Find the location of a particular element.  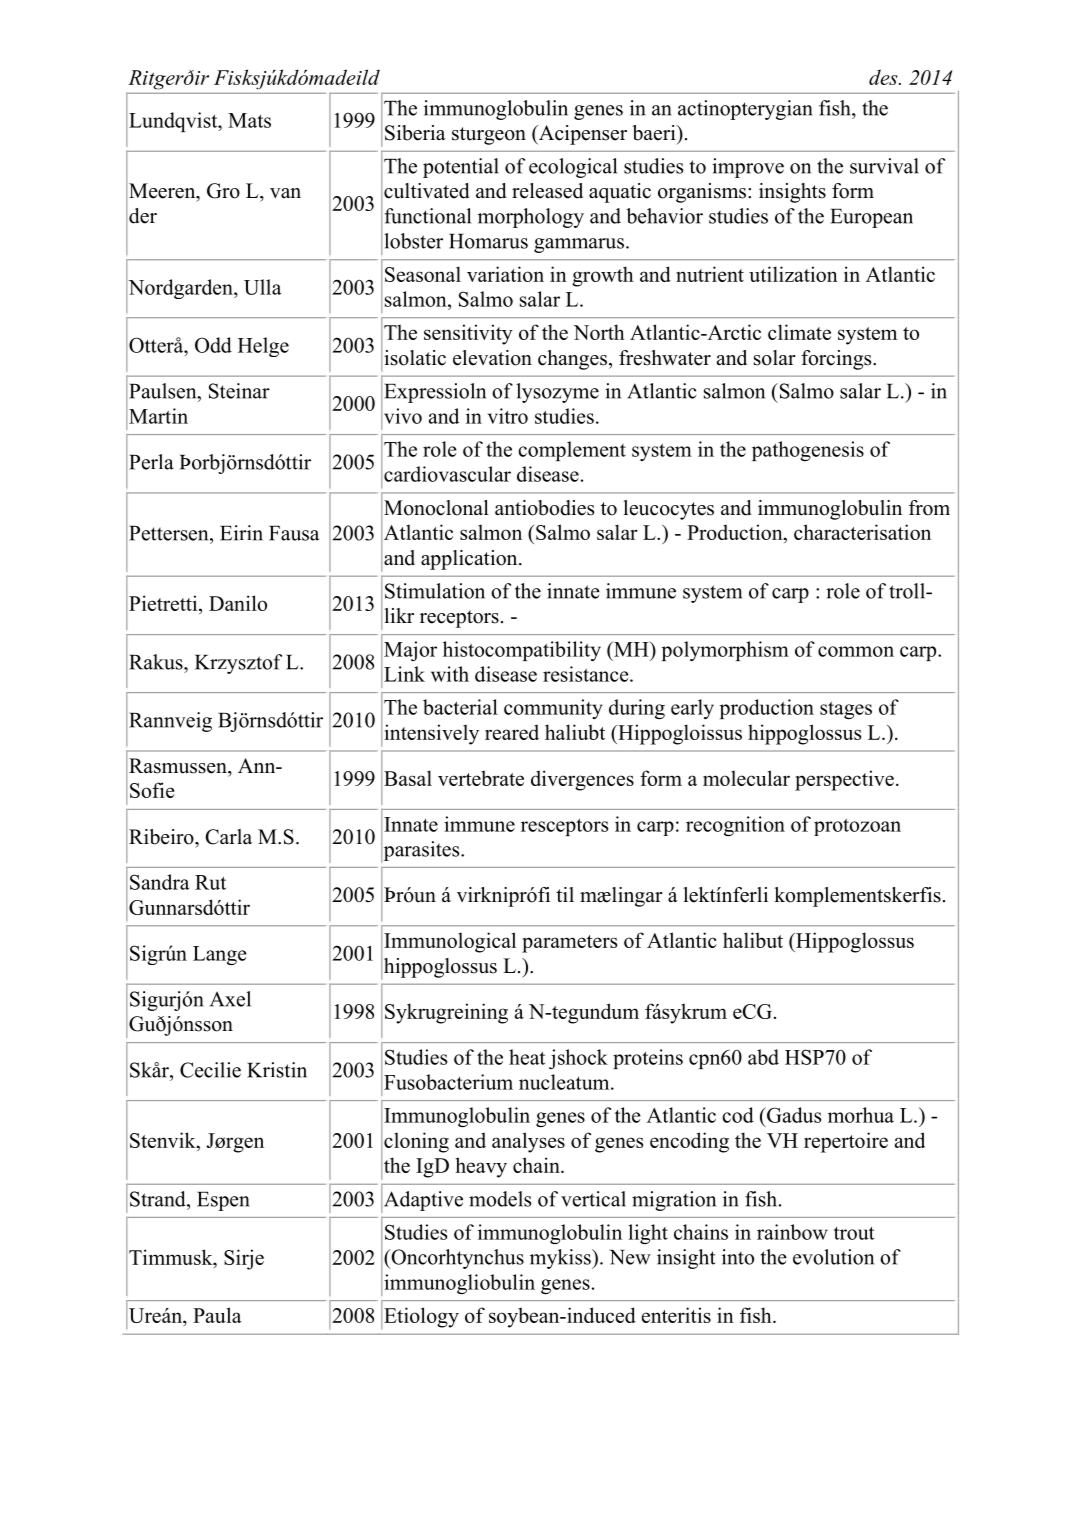

sturgeon is located at coordinates (489, 136).
